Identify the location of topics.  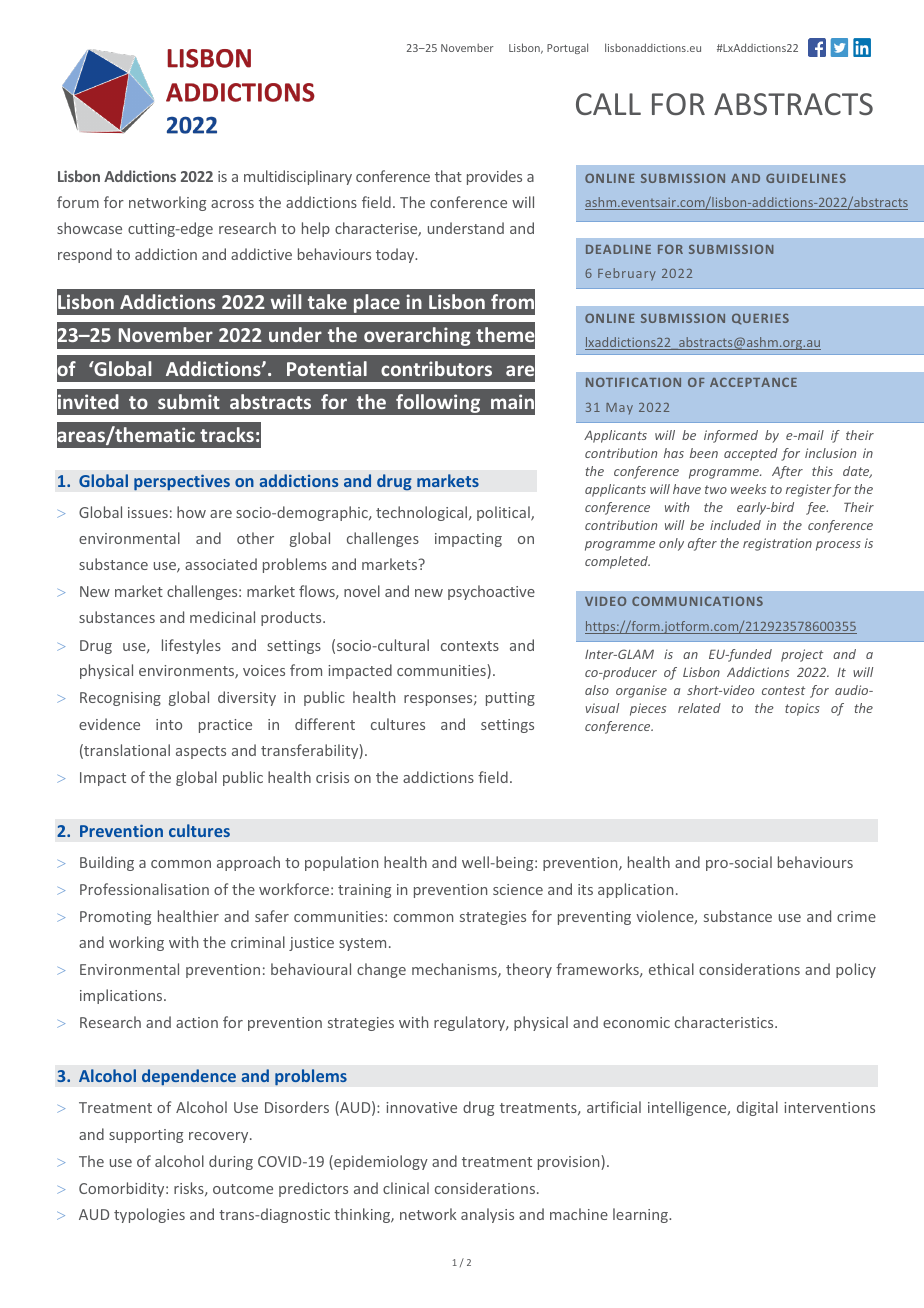
(802, 709).
